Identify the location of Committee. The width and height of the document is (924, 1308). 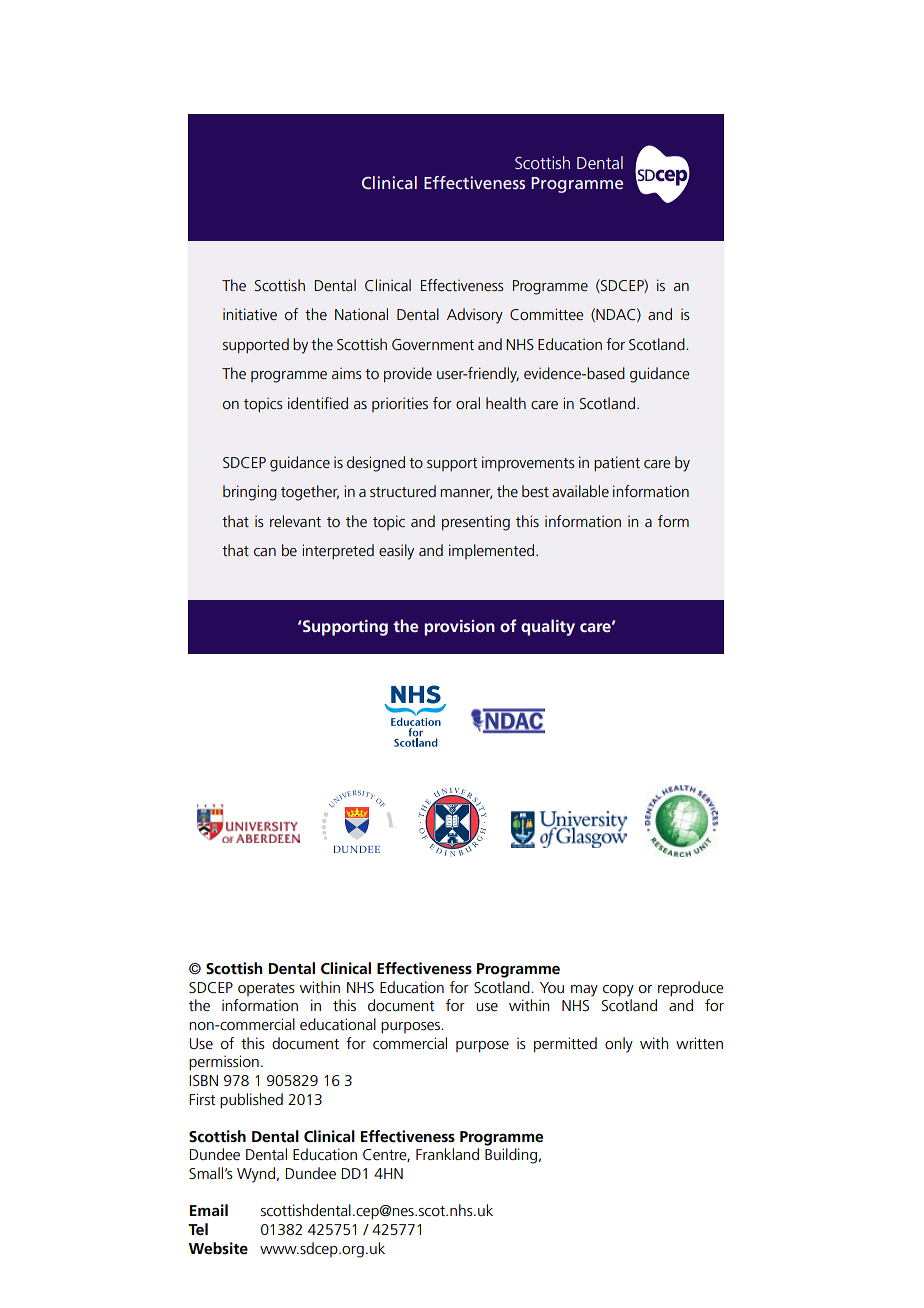
(547, 314).
